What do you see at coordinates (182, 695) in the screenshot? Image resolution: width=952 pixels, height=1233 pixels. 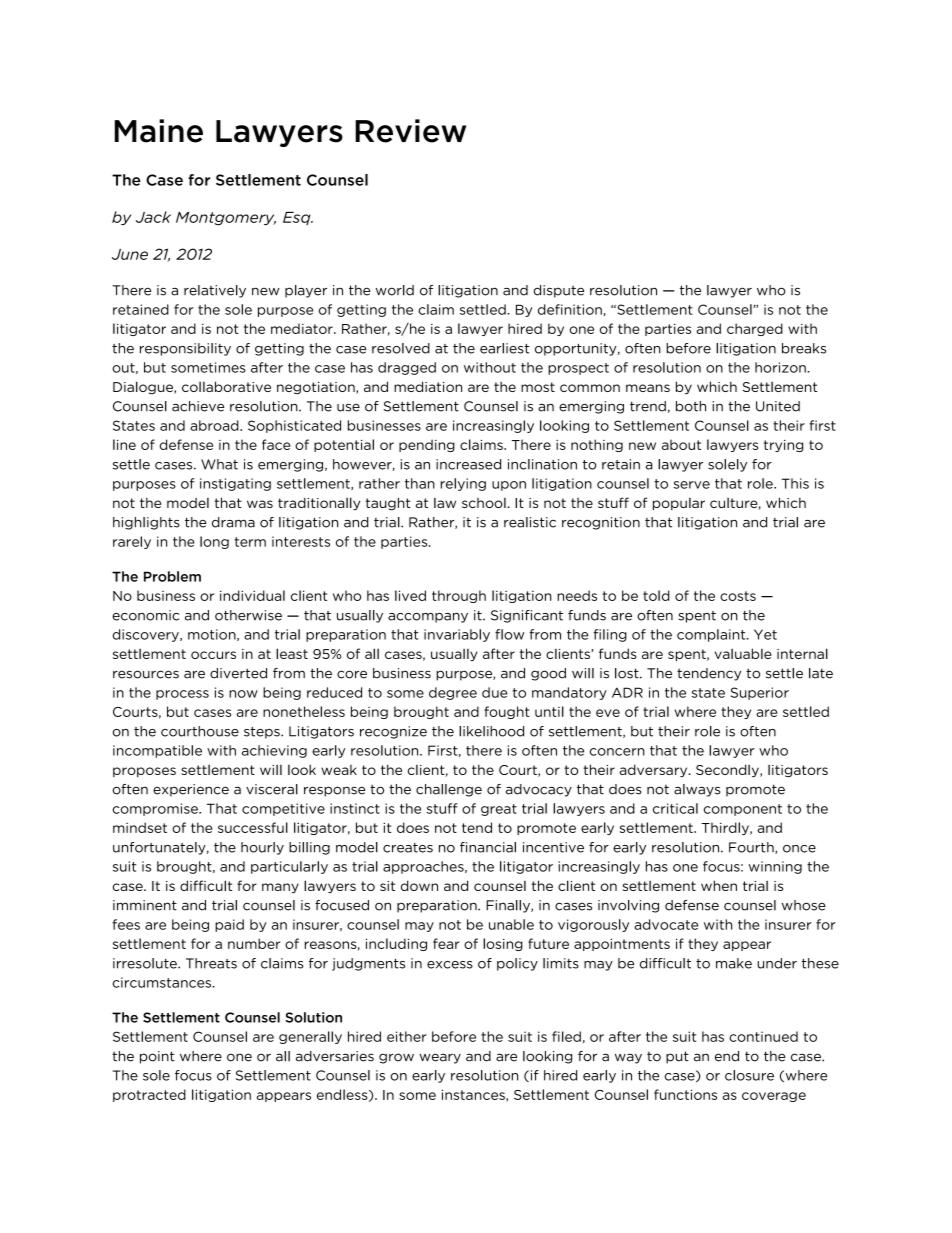 I see `process` at bounding box center [182, 695].
